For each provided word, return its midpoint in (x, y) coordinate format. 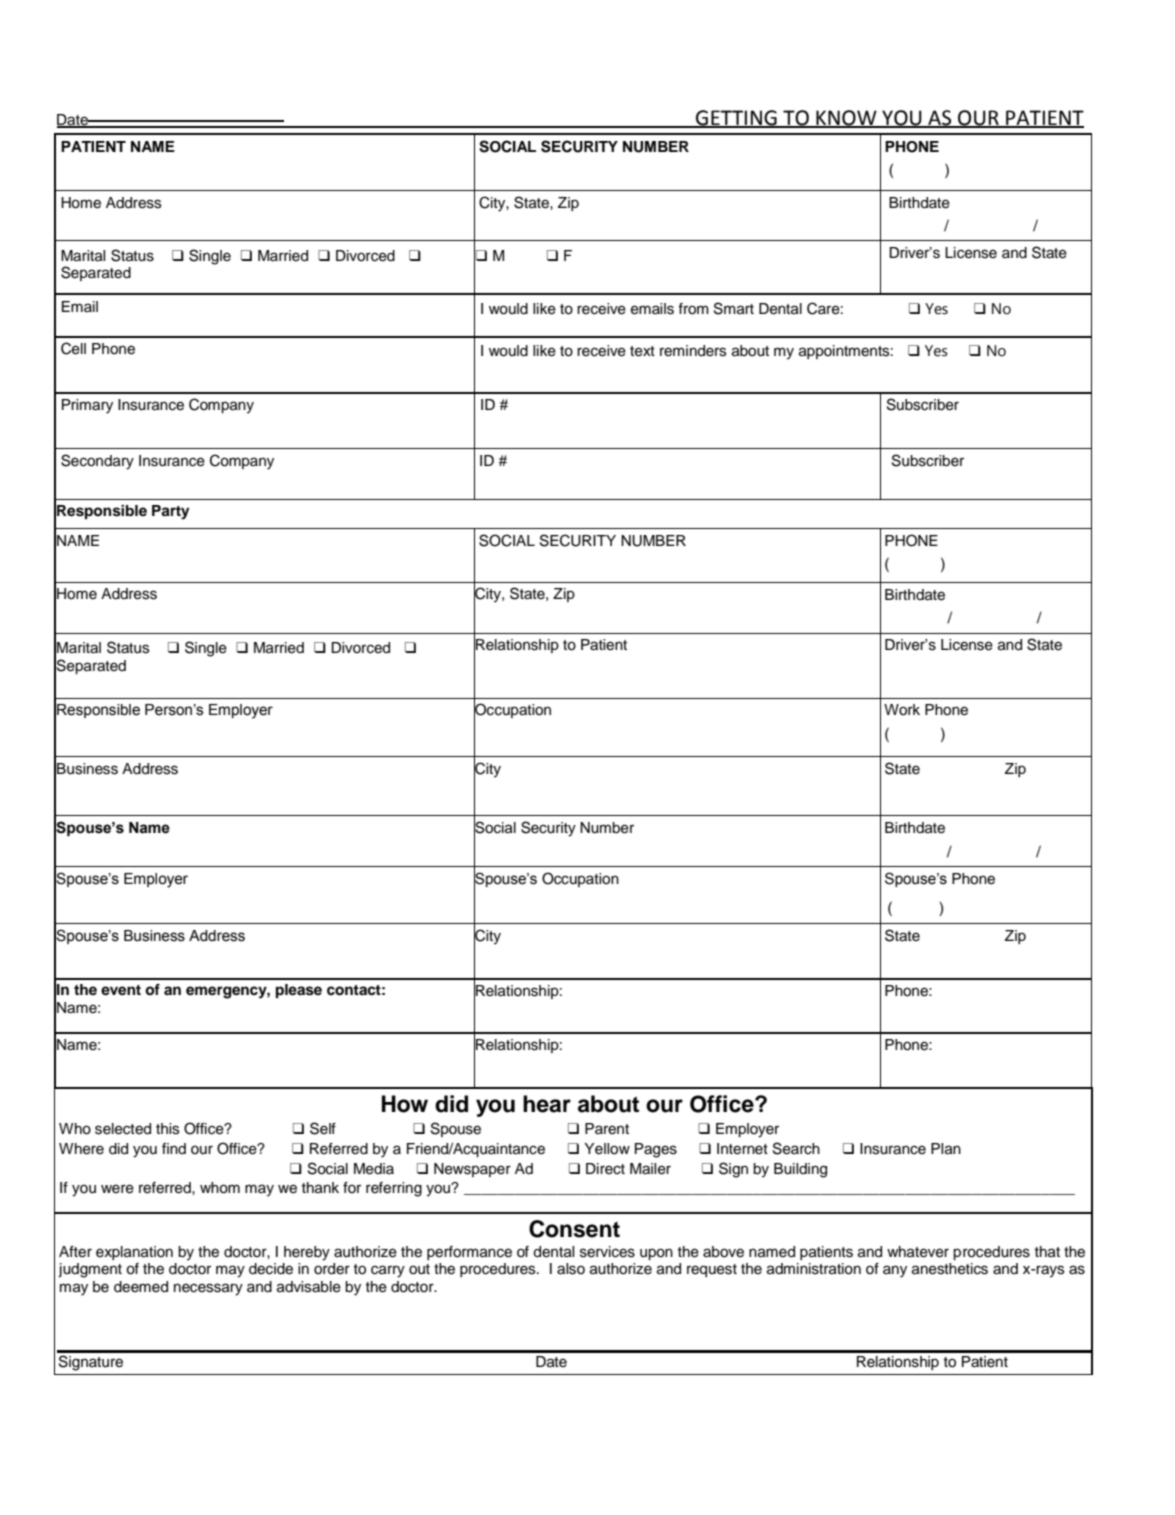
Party (170, 512)
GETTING (736, 118)
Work (902, 710)
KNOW (846, 118)
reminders (693, 351)
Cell (73, 348)
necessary (208, 1289)
